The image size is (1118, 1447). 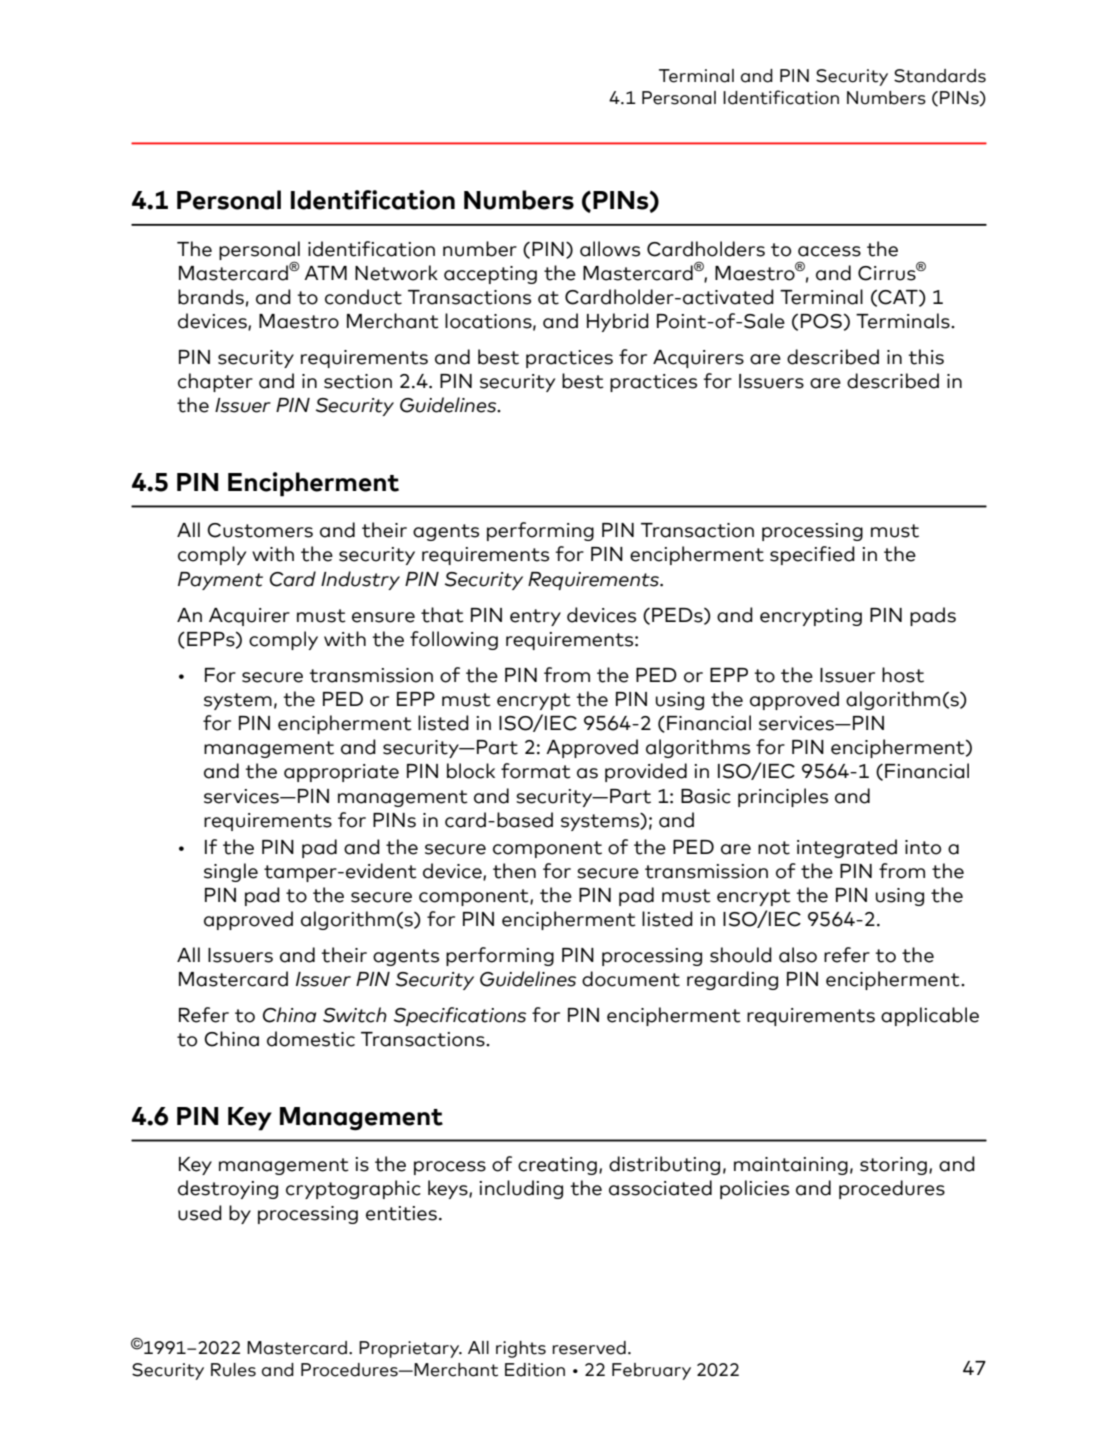 I want to click on allows, so click(x=610, y=249).
